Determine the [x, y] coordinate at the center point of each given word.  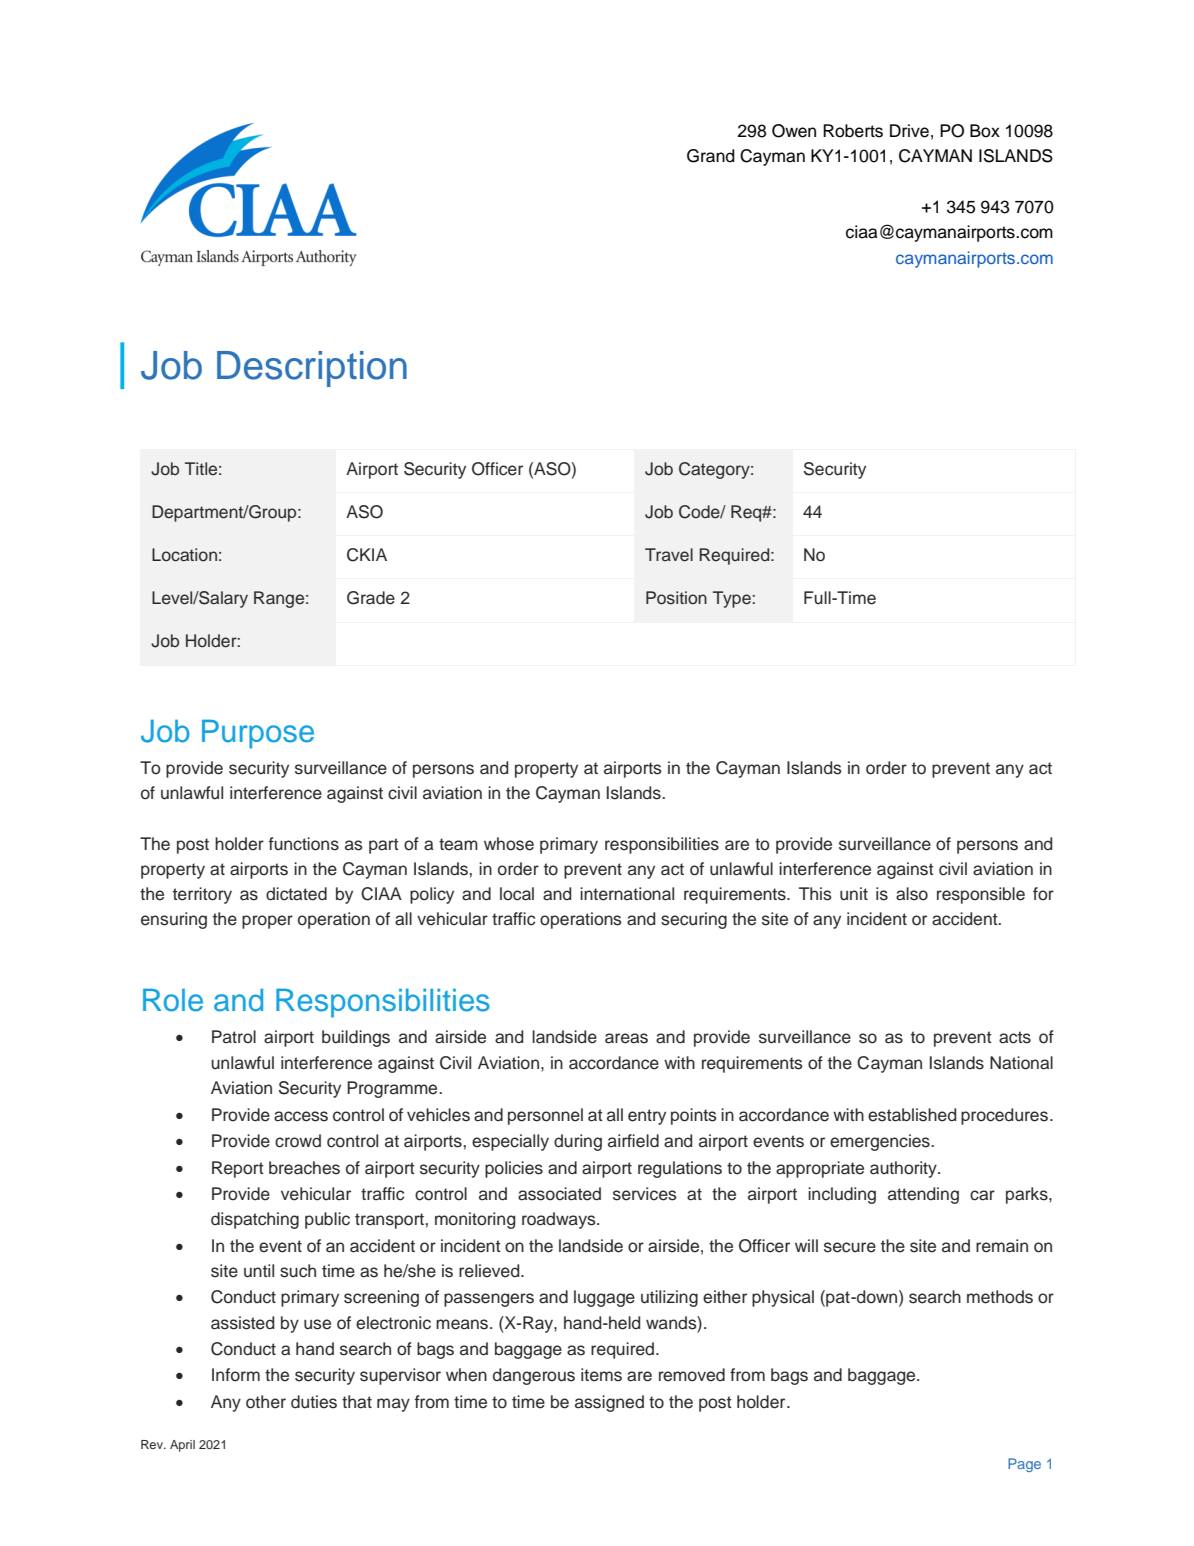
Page [1024, 1465]
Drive [909, 131]
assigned [609, 1403]
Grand [711, 156]
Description [312, 369]
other [266, 1402]
